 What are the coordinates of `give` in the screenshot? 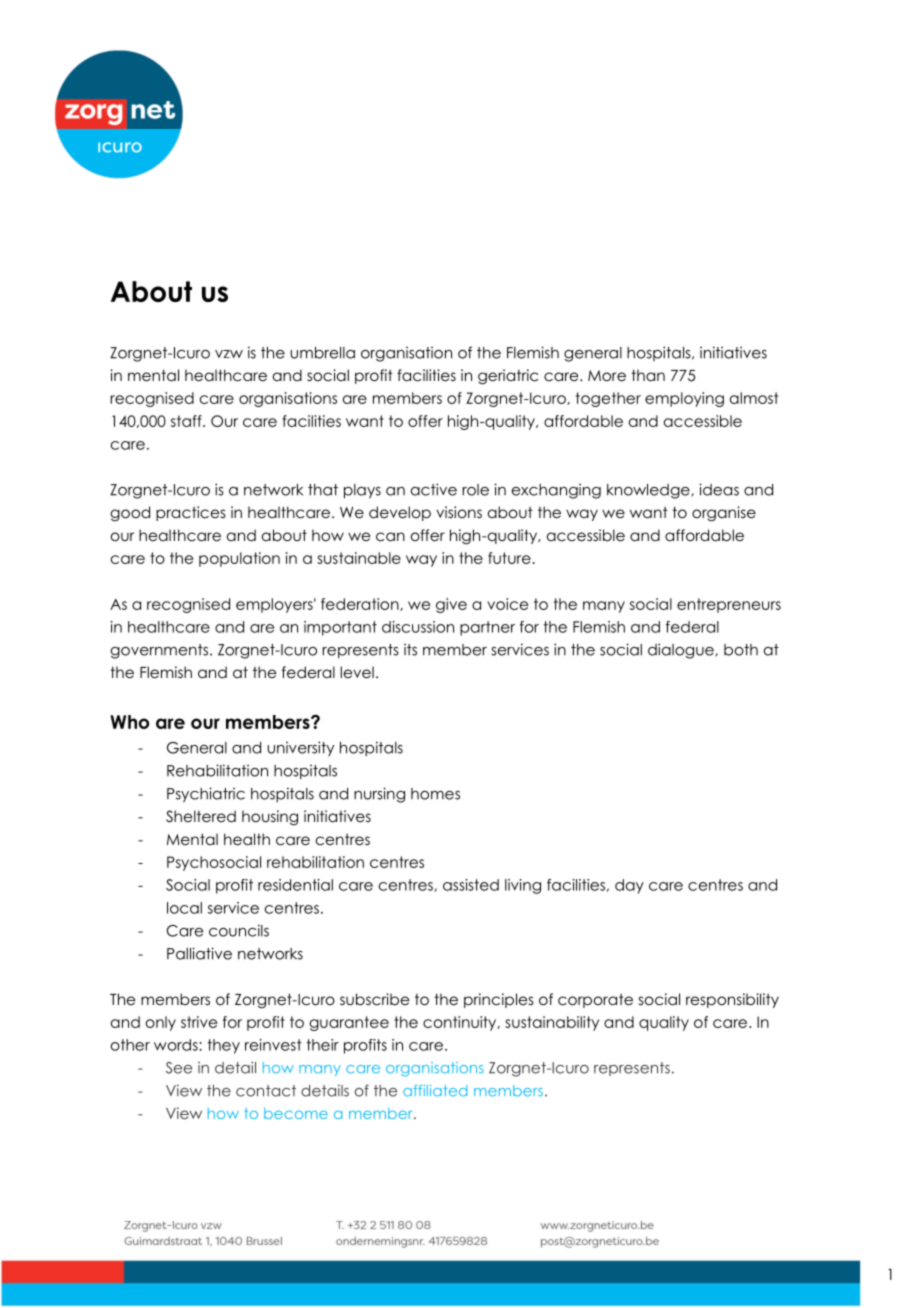 It's located at (451, 605).
